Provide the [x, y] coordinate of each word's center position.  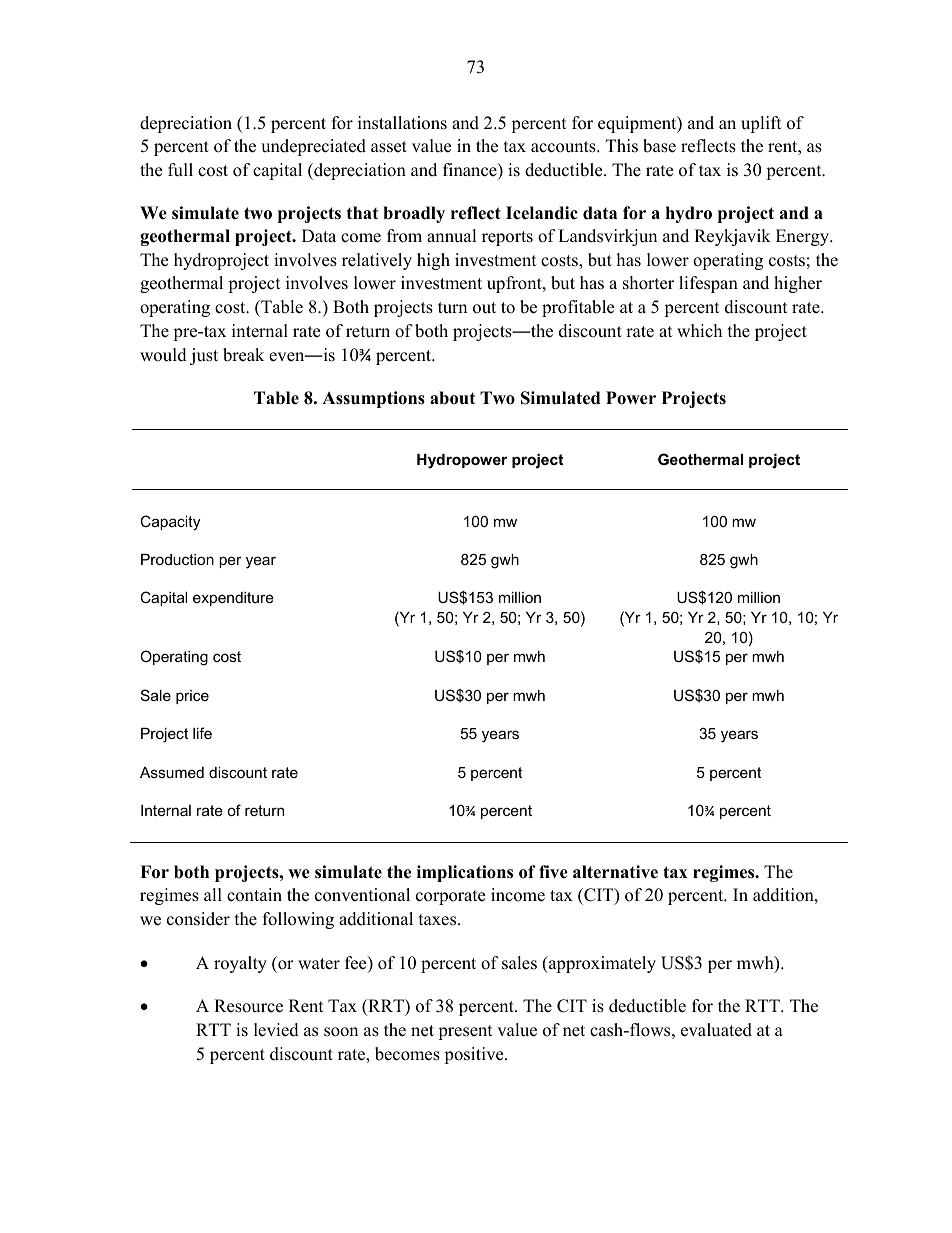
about [452, 398]
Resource [248, 1006]
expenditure [233, 599]
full [180, 170]
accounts [564, 147]
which [699, 331]
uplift [761, 124]
